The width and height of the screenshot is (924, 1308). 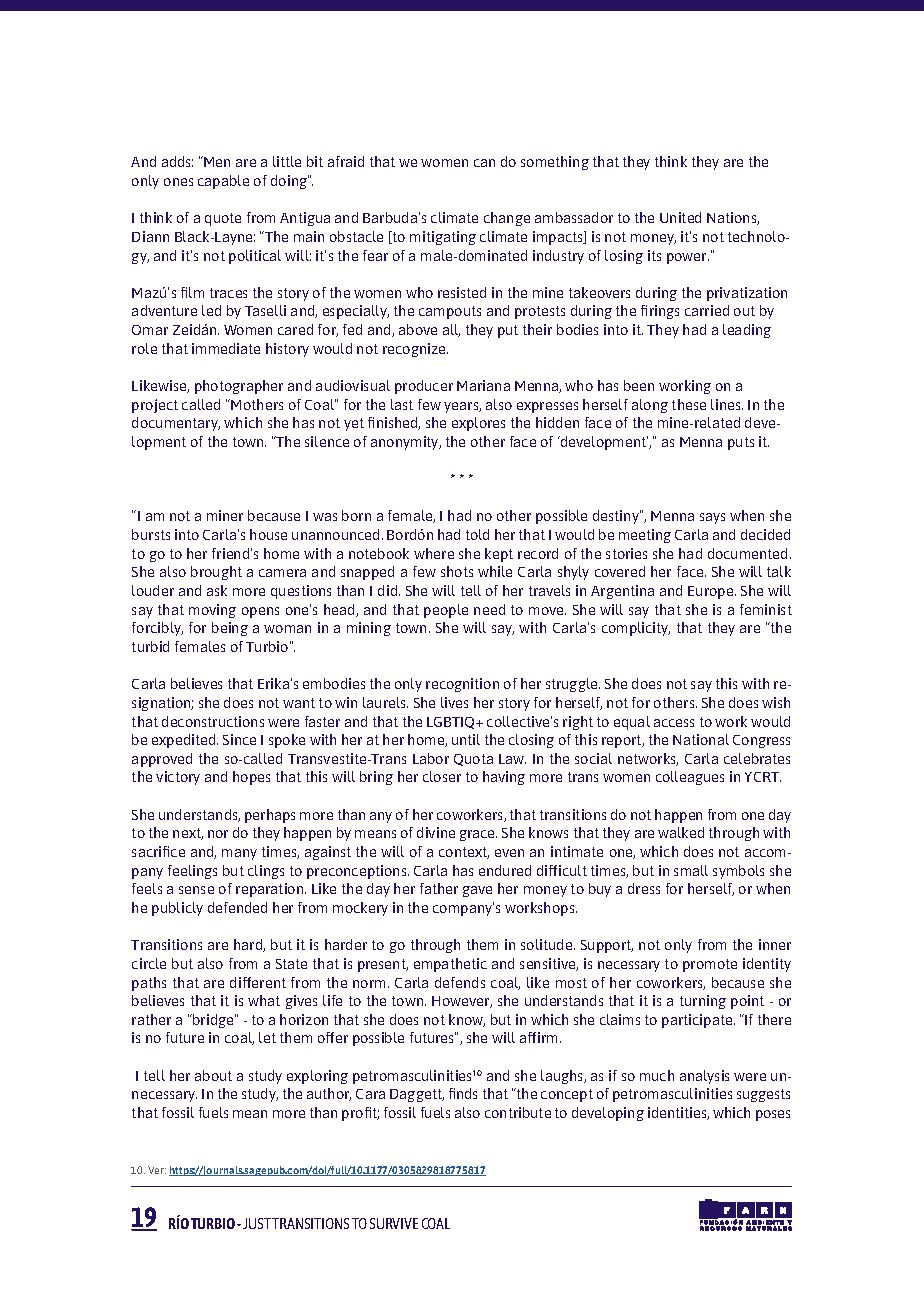 What do you see at coordinates (462, 685) in the screenshot?
I see `recognition` at bounding box center [462, 685].
